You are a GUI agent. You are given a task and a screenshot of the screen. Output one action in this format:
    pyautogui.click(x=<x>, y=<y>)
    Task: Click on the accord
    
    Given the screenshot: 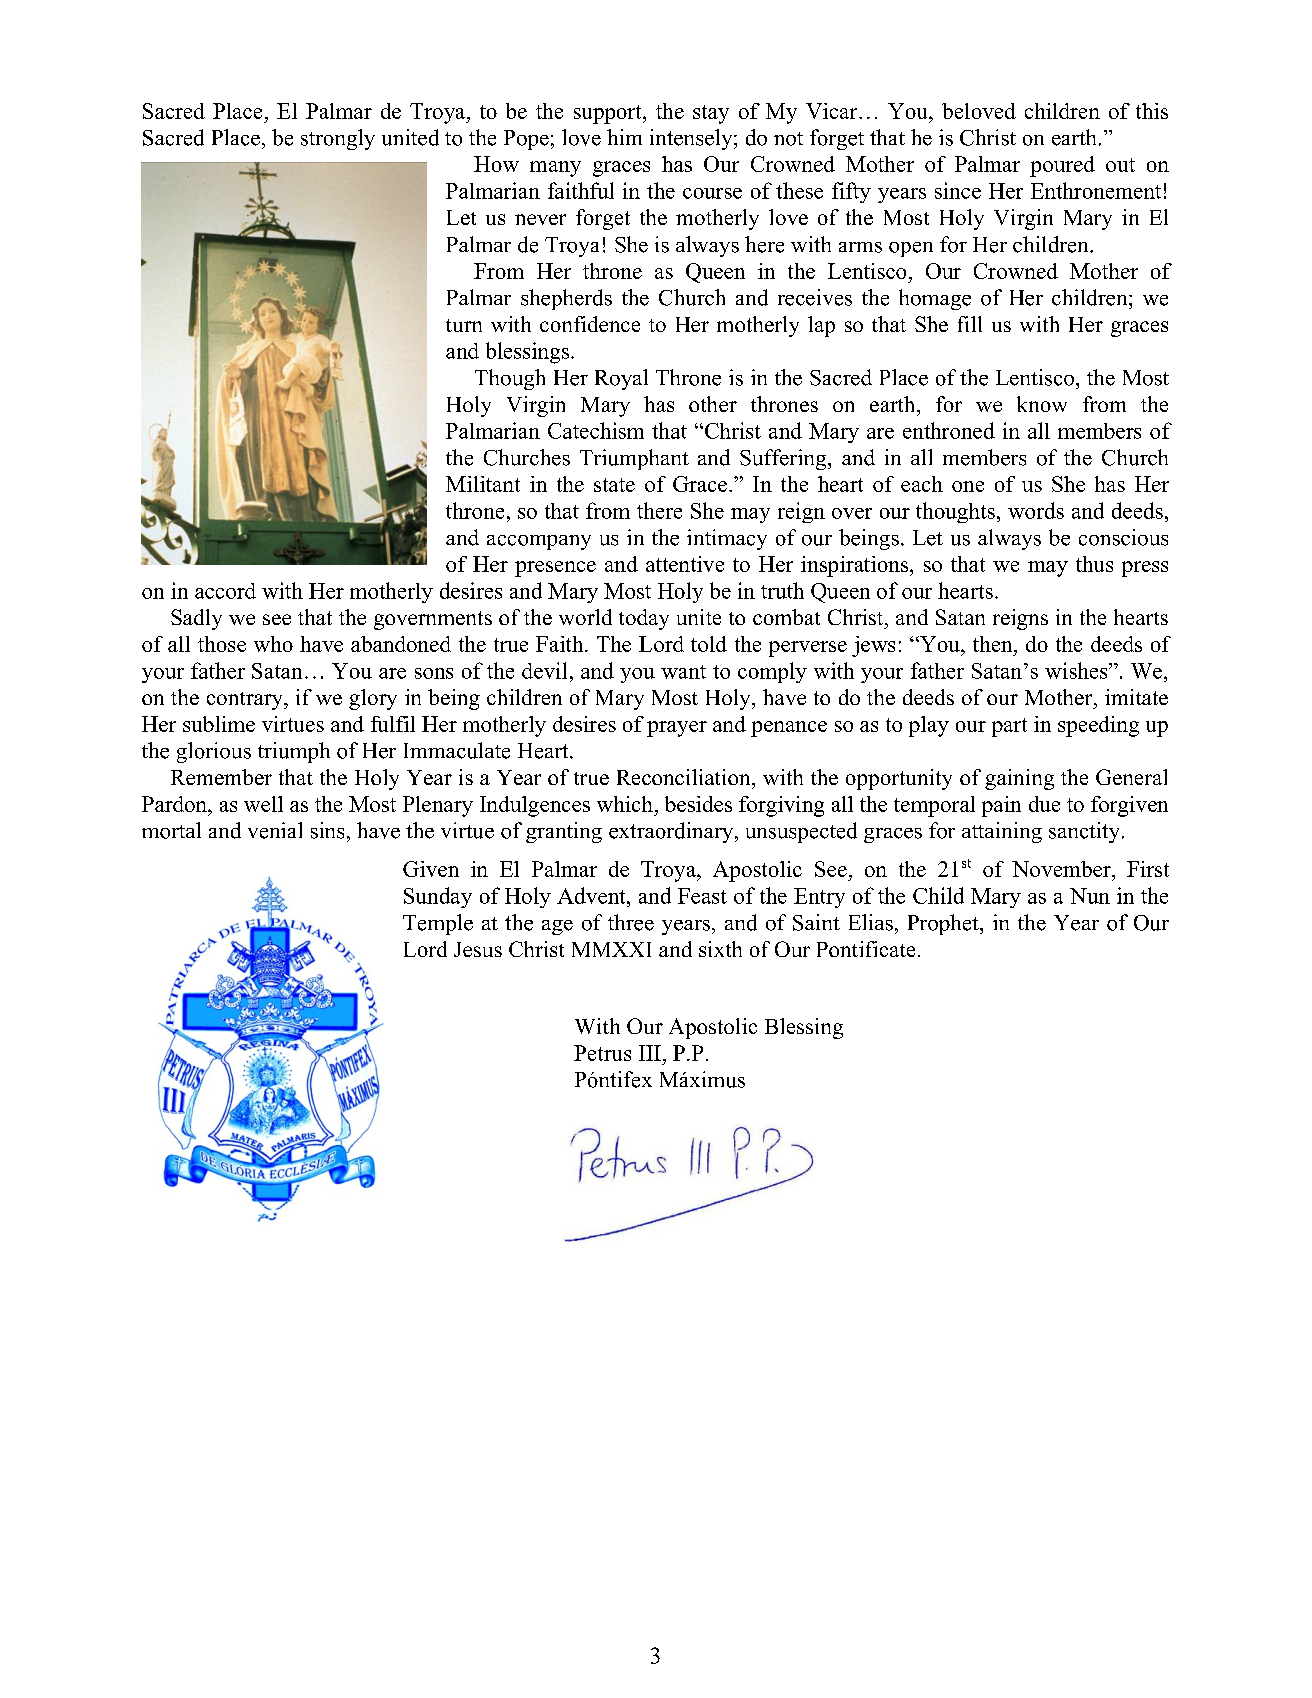 What is the action you would take?
    pyautogui.click(x=225, y=591)
